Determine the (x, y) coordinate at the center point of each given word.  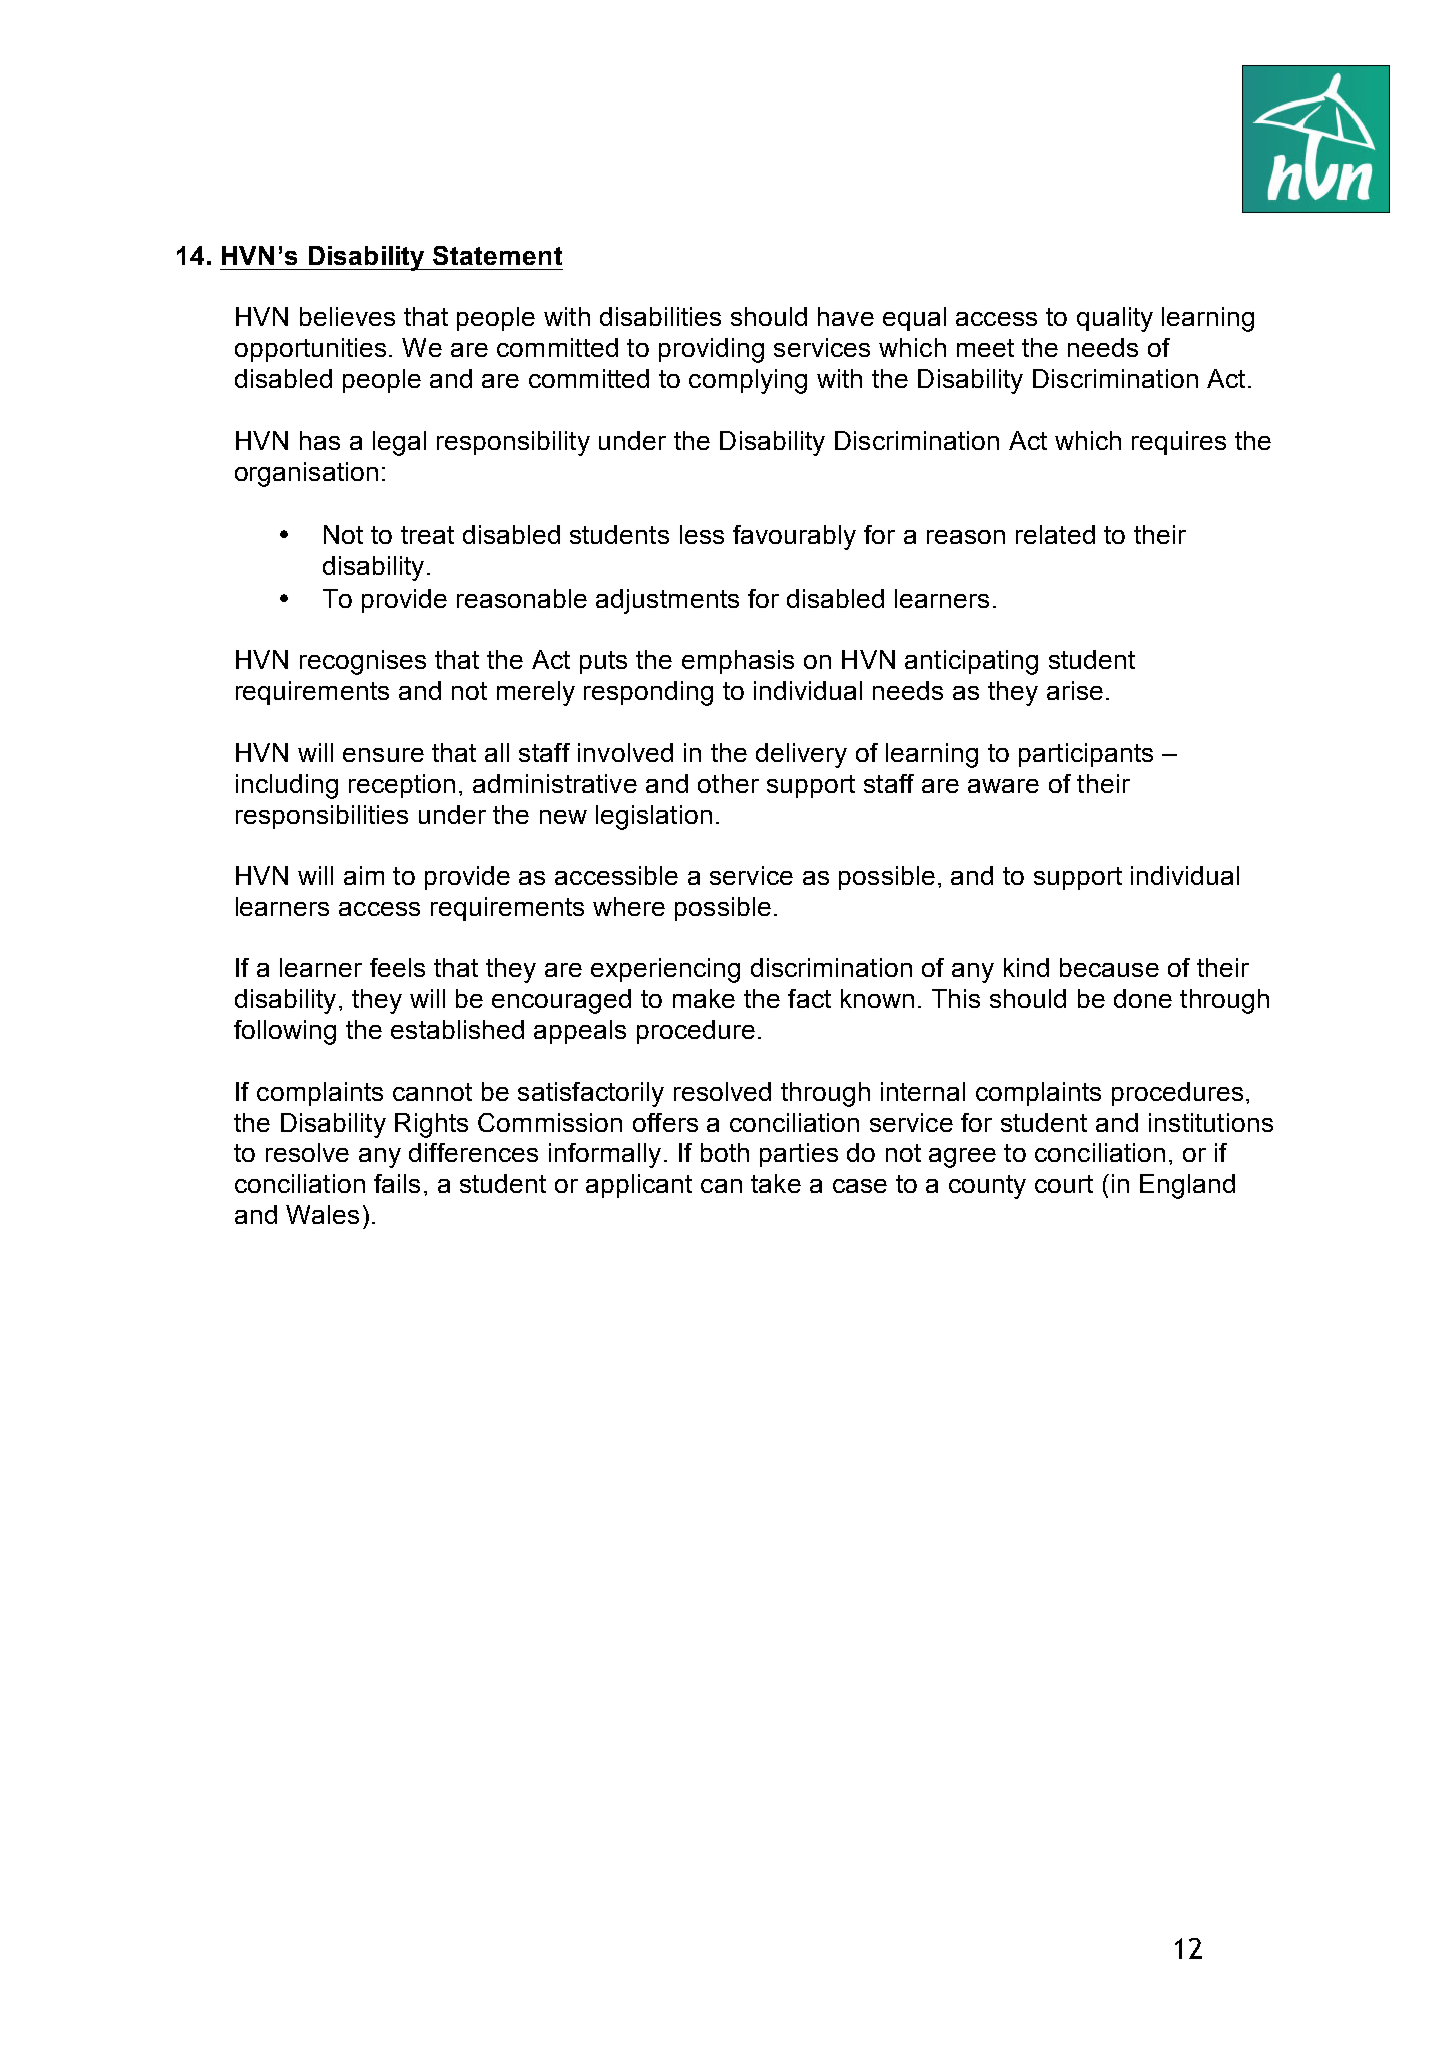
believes (347, 316)
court (1064, 1184)
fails (397, 1183)
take (776, 1183)
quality (1115, 319)
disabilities (660, 316)
